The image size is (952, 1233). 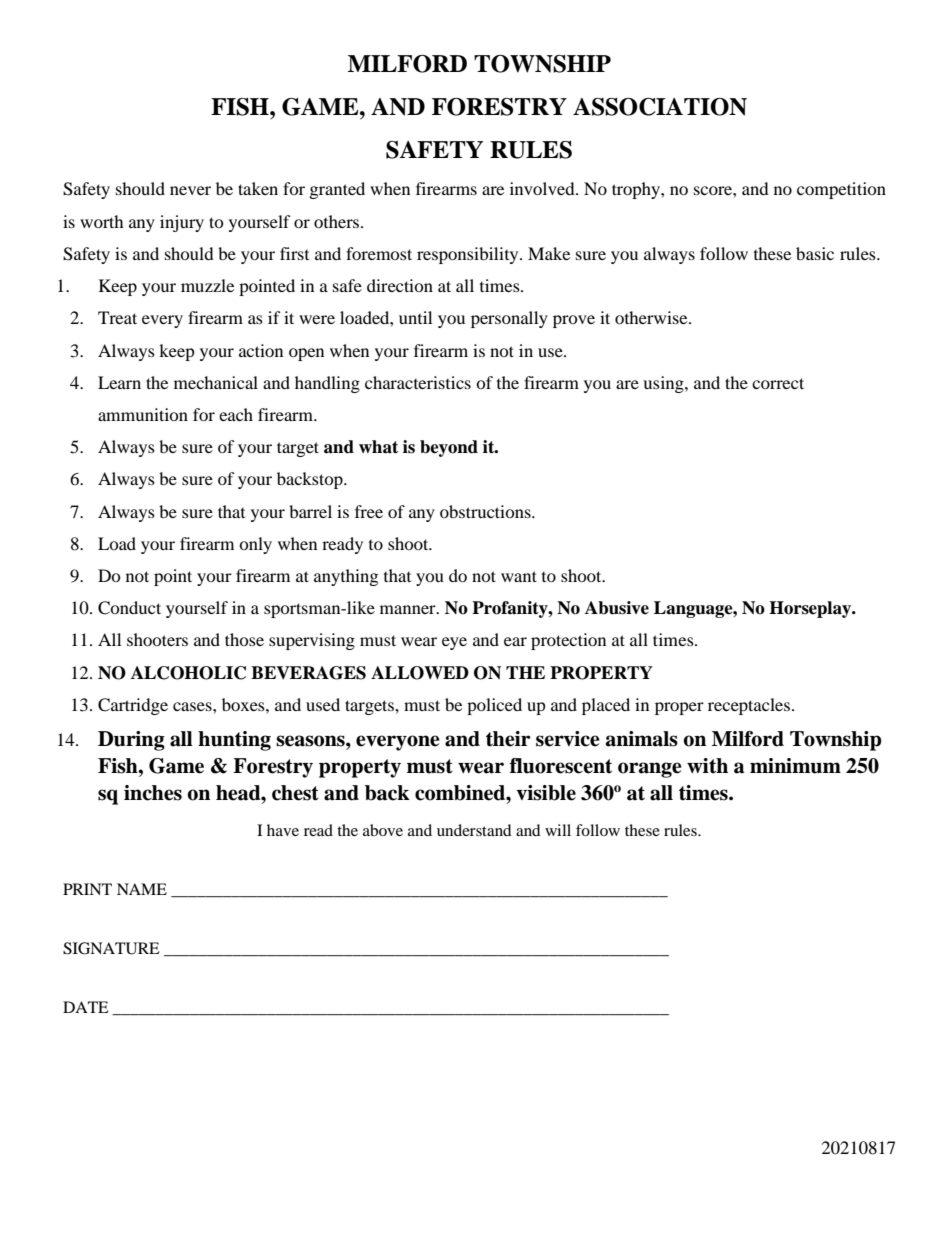 I want to click on only, so click(x=255, y=545).
